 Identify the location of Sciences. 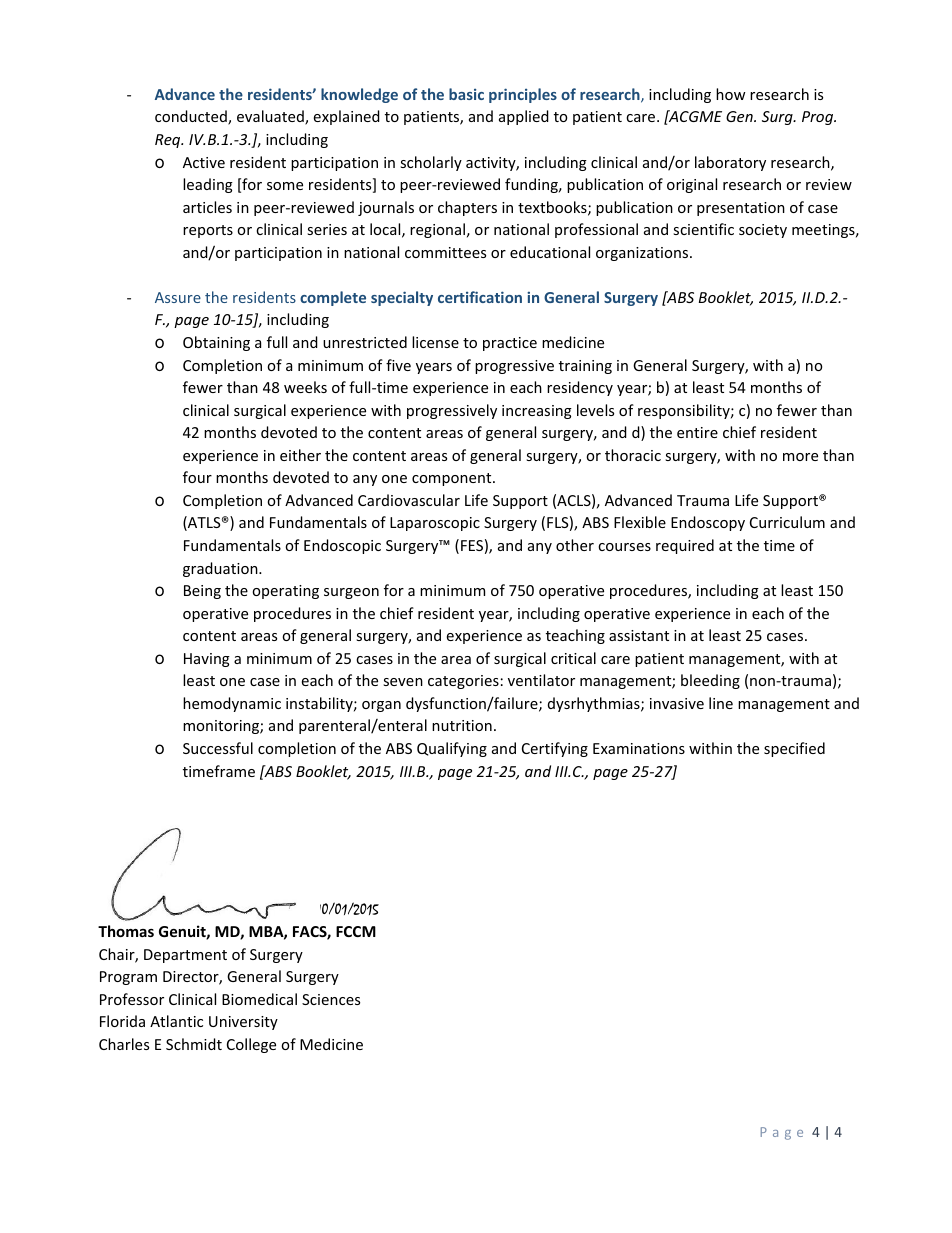
(331, 999).
